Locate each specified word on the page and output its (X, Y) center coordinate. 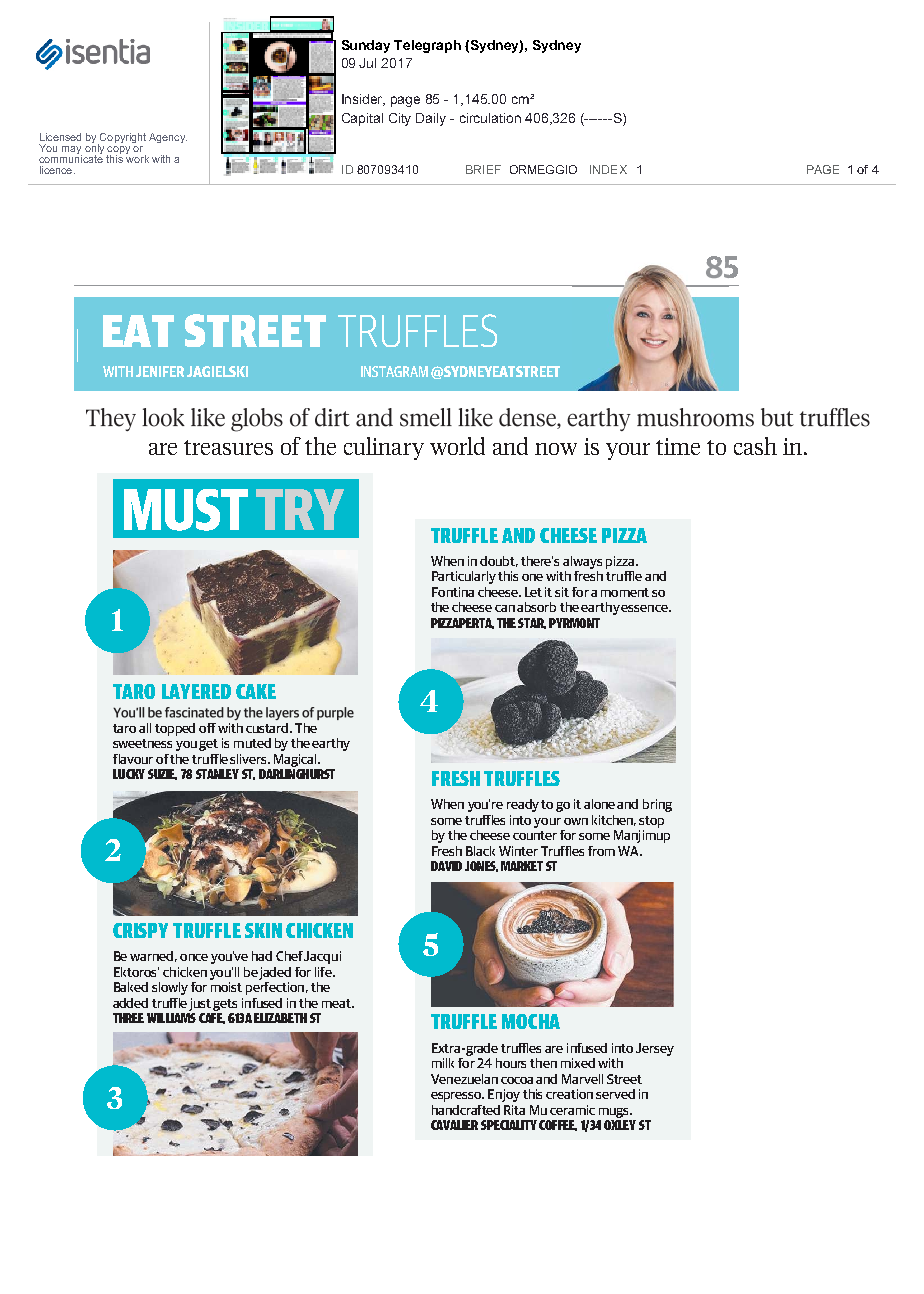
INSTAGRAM (394, 371)
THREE (128, 1018)
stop (651, 822)
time (678, 446)
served (615, 1094)
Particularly (464, 577)
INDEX (608, 169)
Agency (168, 138)
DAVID (446, 866)
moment (625, 592)
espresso (457, 1097)
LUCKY (129, 774)
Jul (367, 63)
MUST (186, 510)
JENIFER (160, 371)
